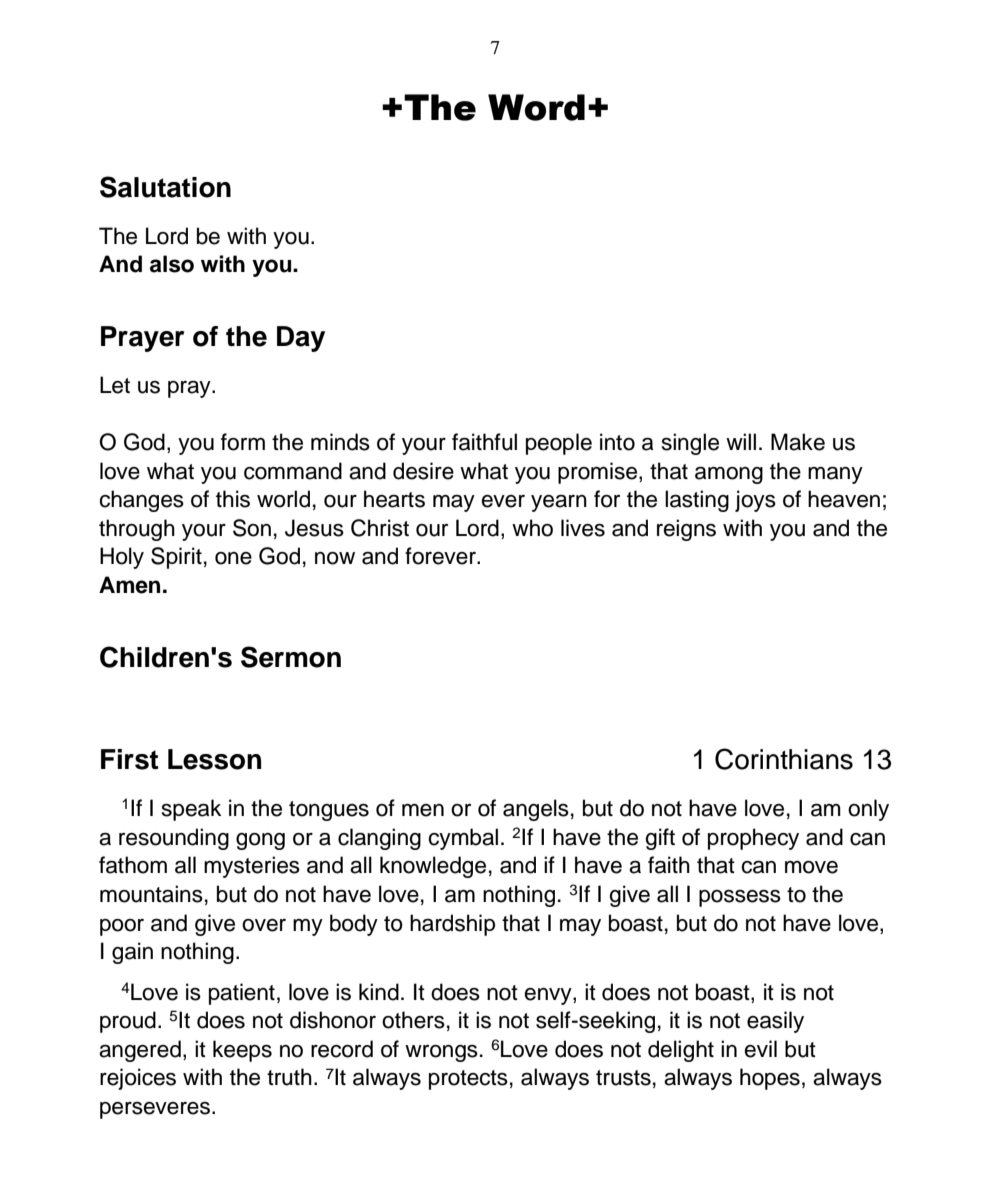 The image size is (991, 1204). Describe the element at coordinates (536, 107) in the image. I see `Word` at that location.
